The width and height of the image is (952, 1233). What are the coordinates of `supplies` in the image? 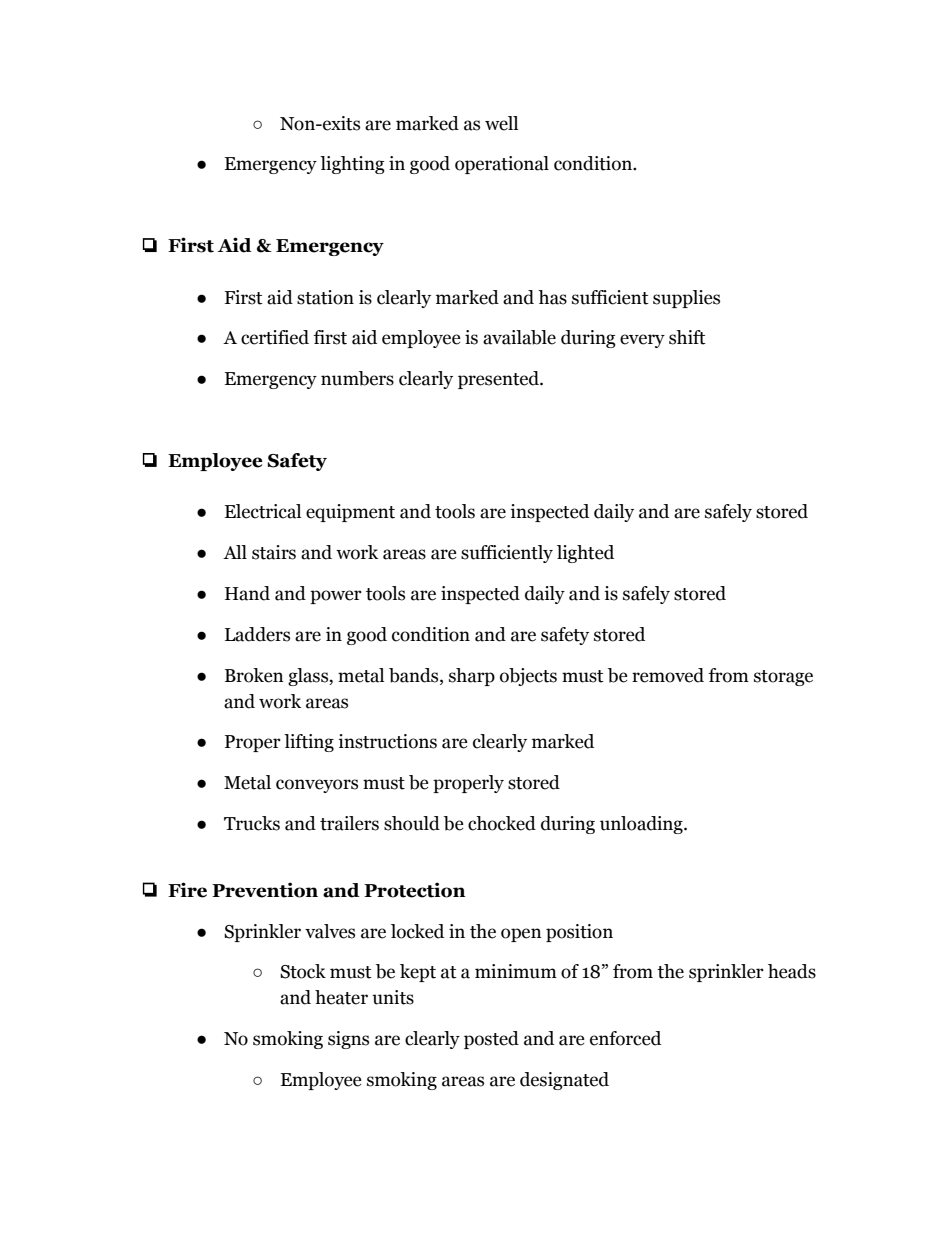 It's located at (686, 299).
